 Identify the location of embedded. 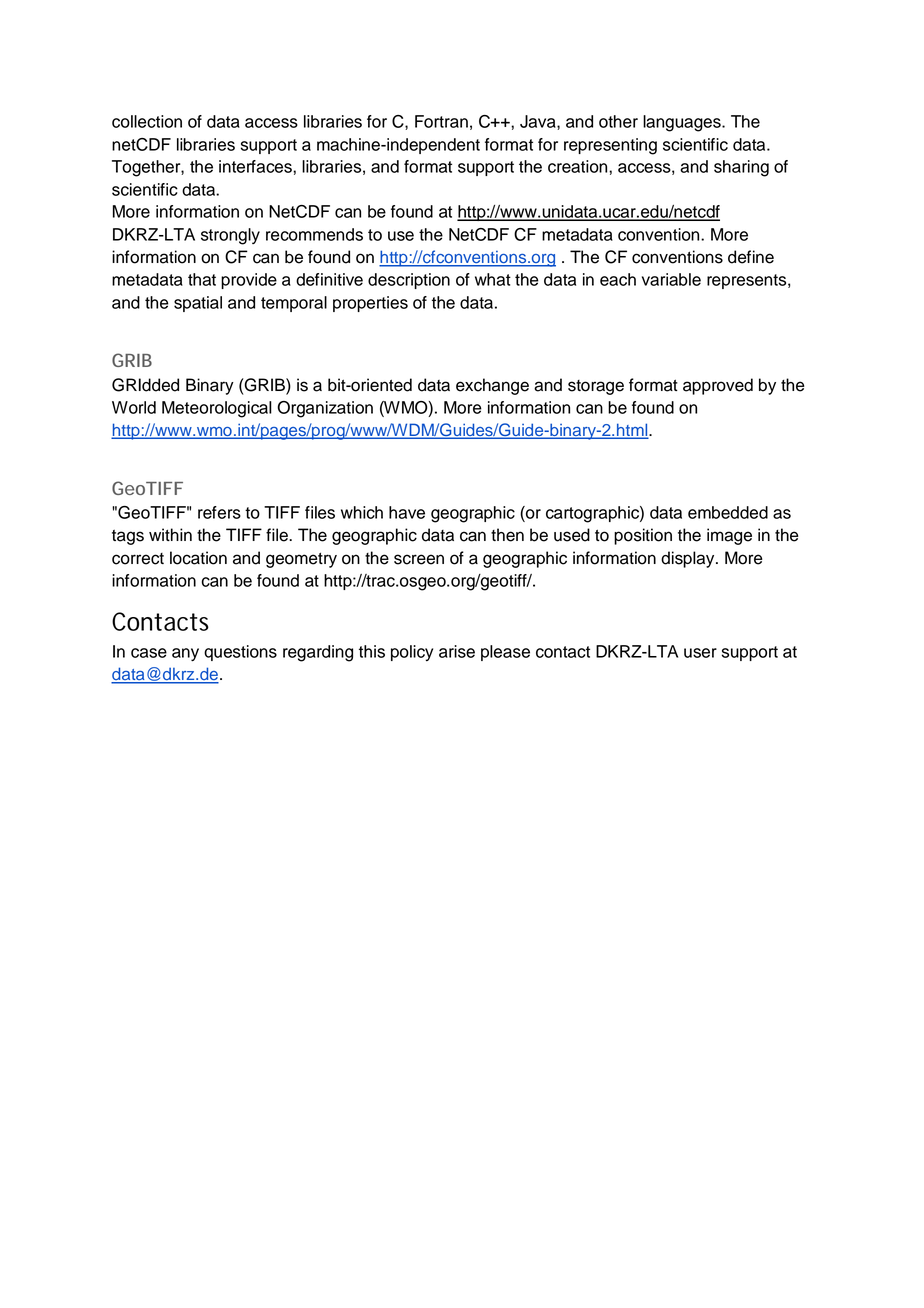
(728, 512).
